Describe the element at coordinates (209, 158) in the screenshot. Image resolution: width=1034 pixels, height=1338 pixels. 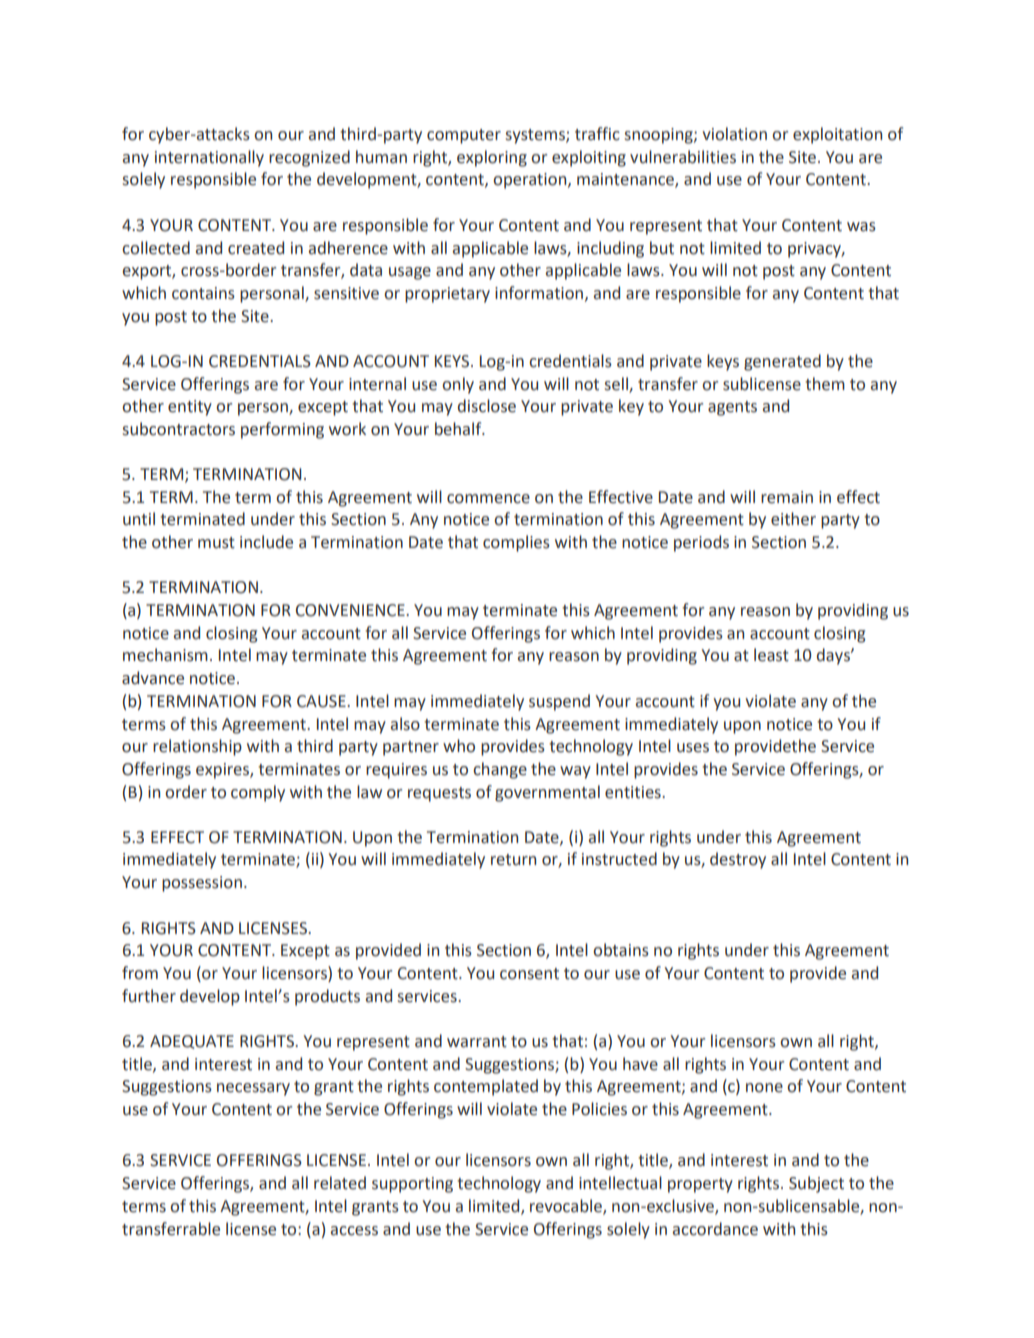
I see `internationally` at that location.
